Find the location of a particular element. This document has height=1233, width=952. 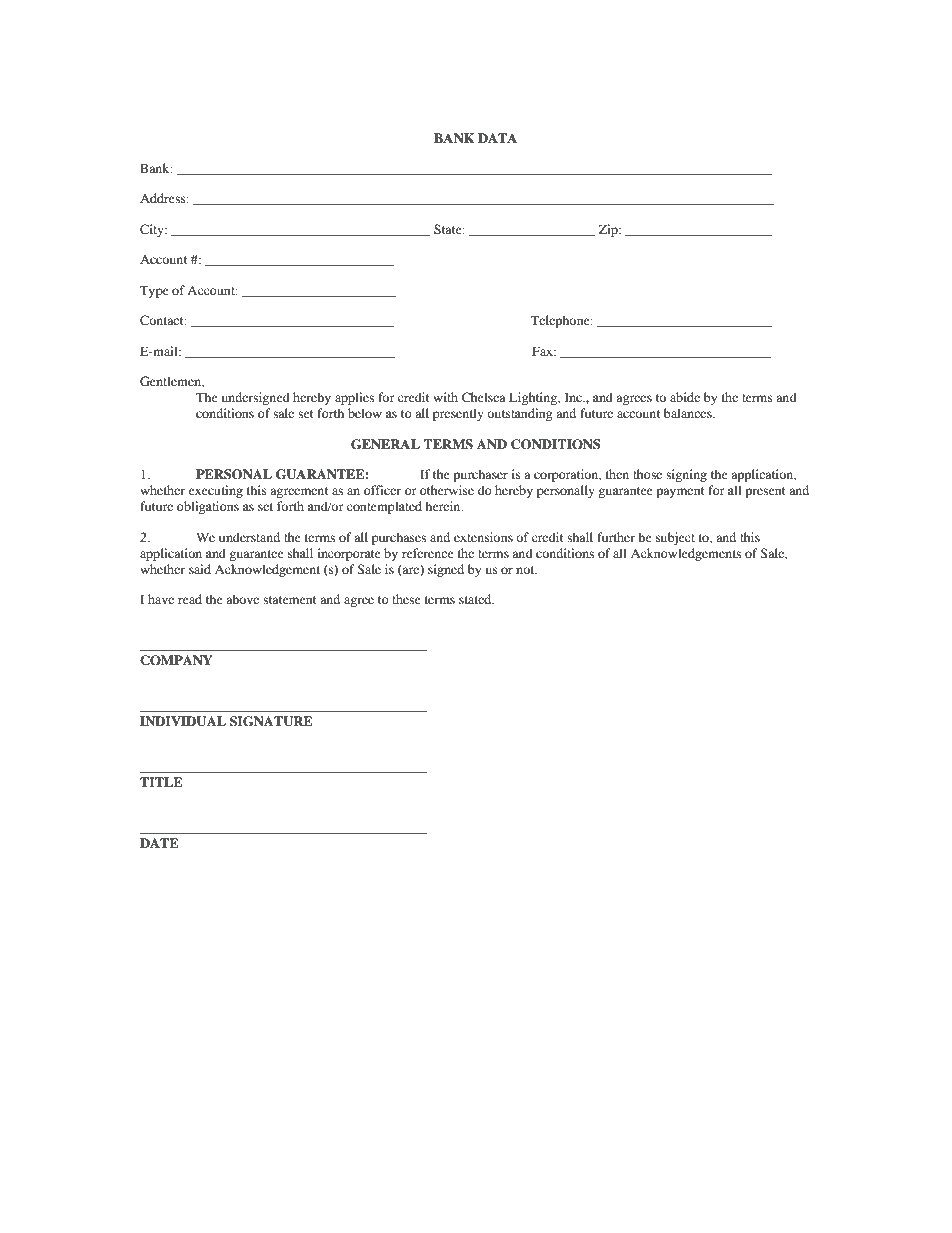

above is located at coordinates (242, 599).
